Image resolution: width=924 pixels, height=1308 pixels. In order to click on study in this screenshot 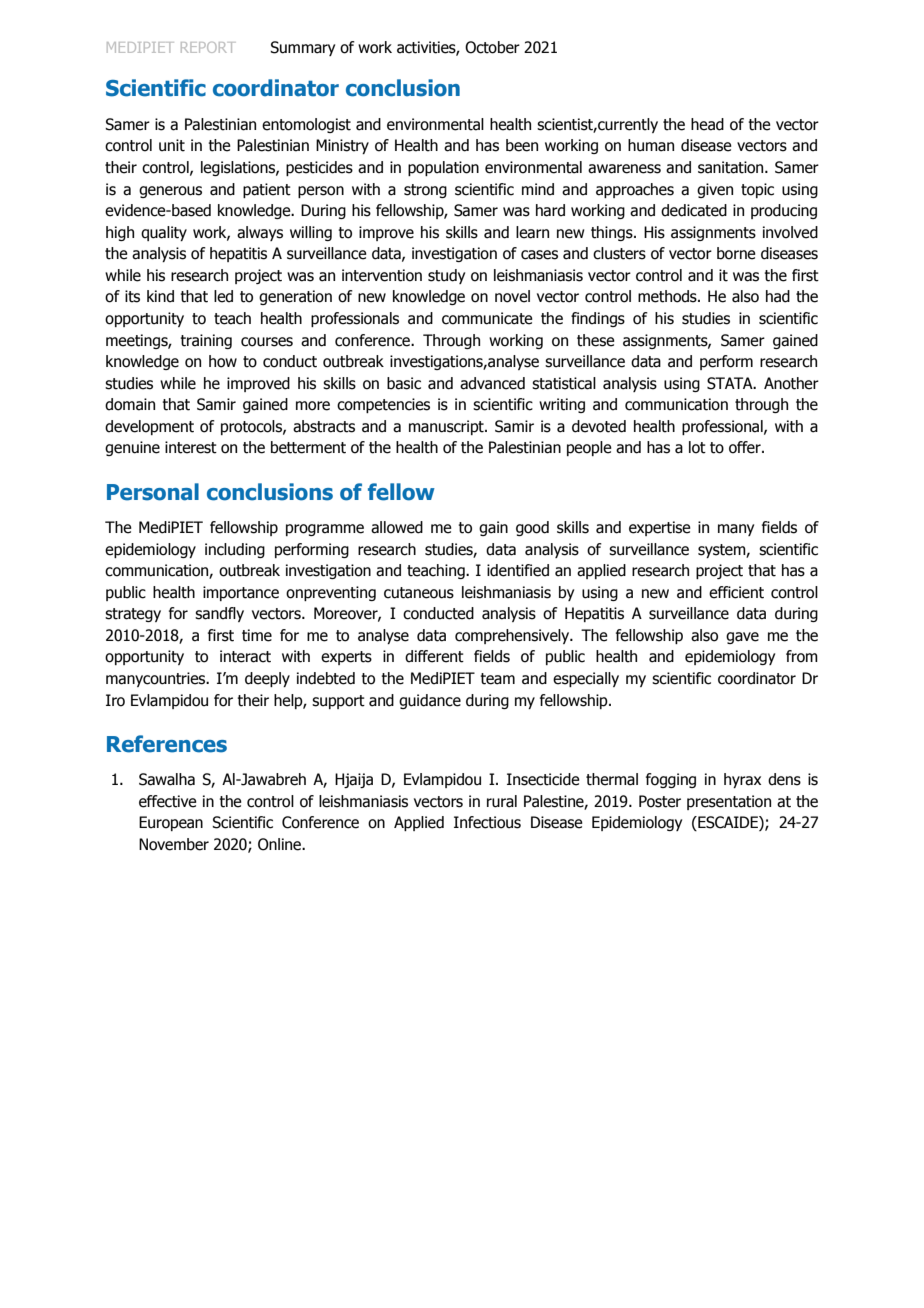, I will do `click(446, 276)`.
